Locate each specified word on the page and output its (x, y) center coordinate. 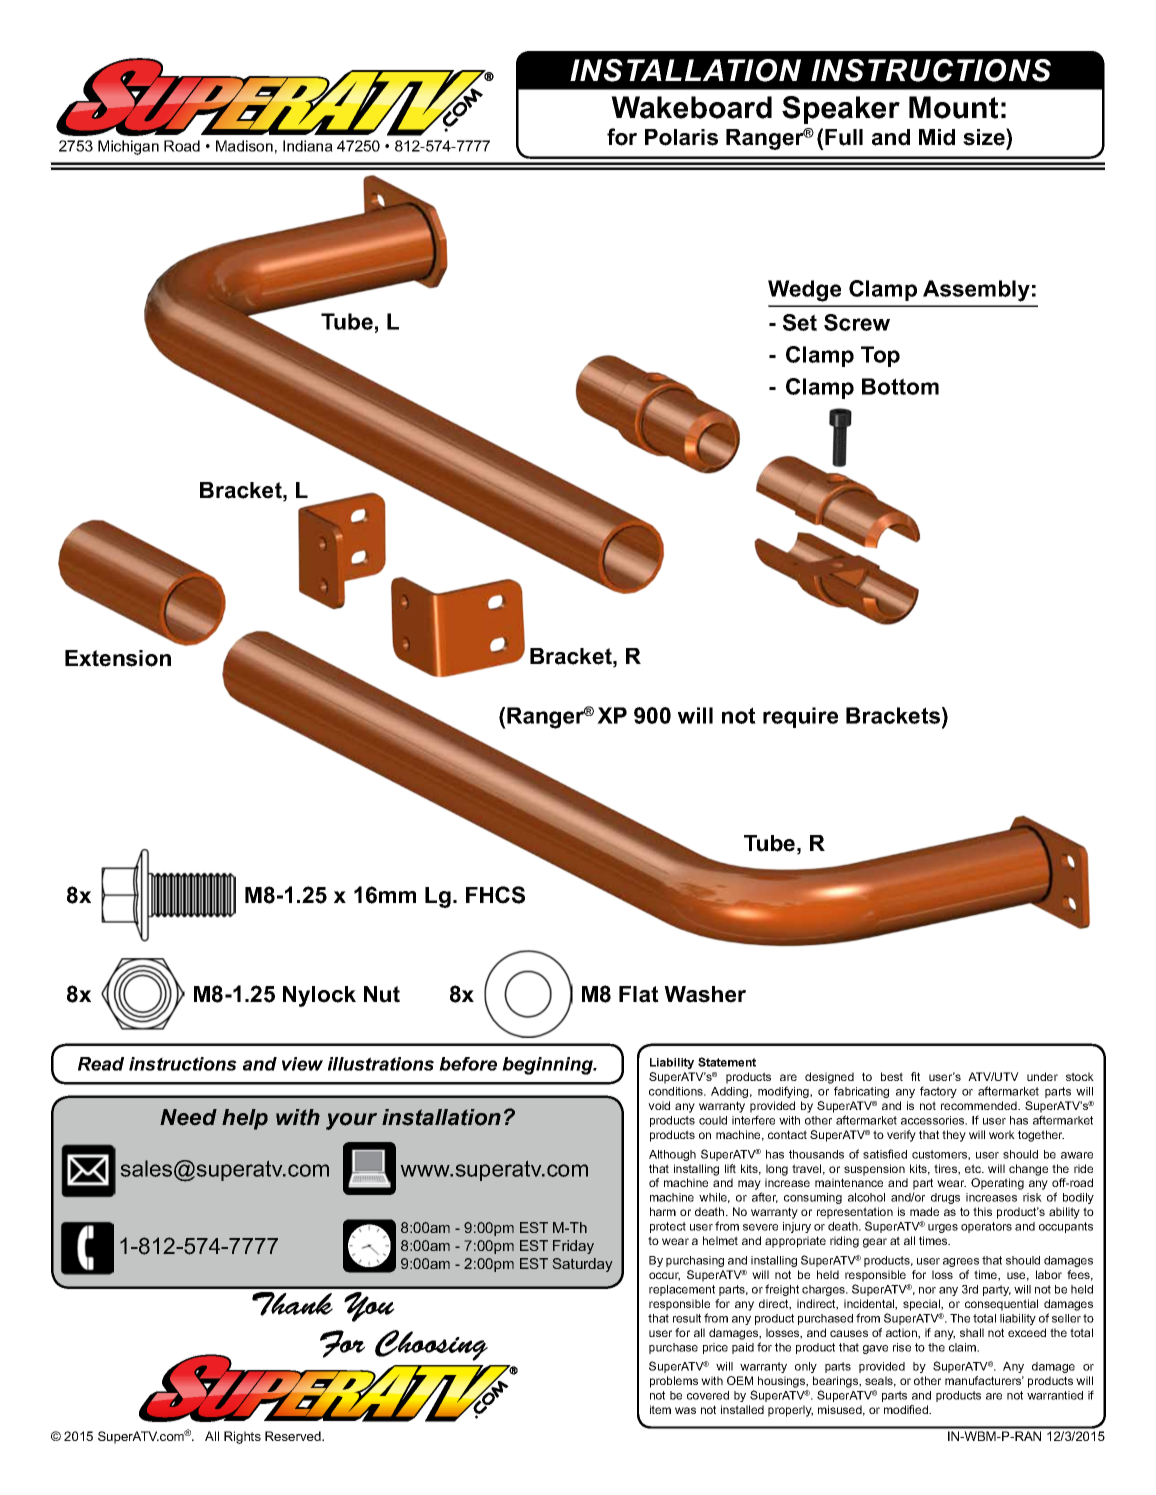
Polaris (681, 137)
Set (800, 322)
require (800, 717)
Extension (118, 658)
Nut (382, 994)
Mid (937, 137)
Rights (242, 1437)
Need (188, 1117)
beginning (548, 1066)
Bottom (900, 386)
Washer (705, 994)
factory (938, 1092)
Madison (244, 146)
